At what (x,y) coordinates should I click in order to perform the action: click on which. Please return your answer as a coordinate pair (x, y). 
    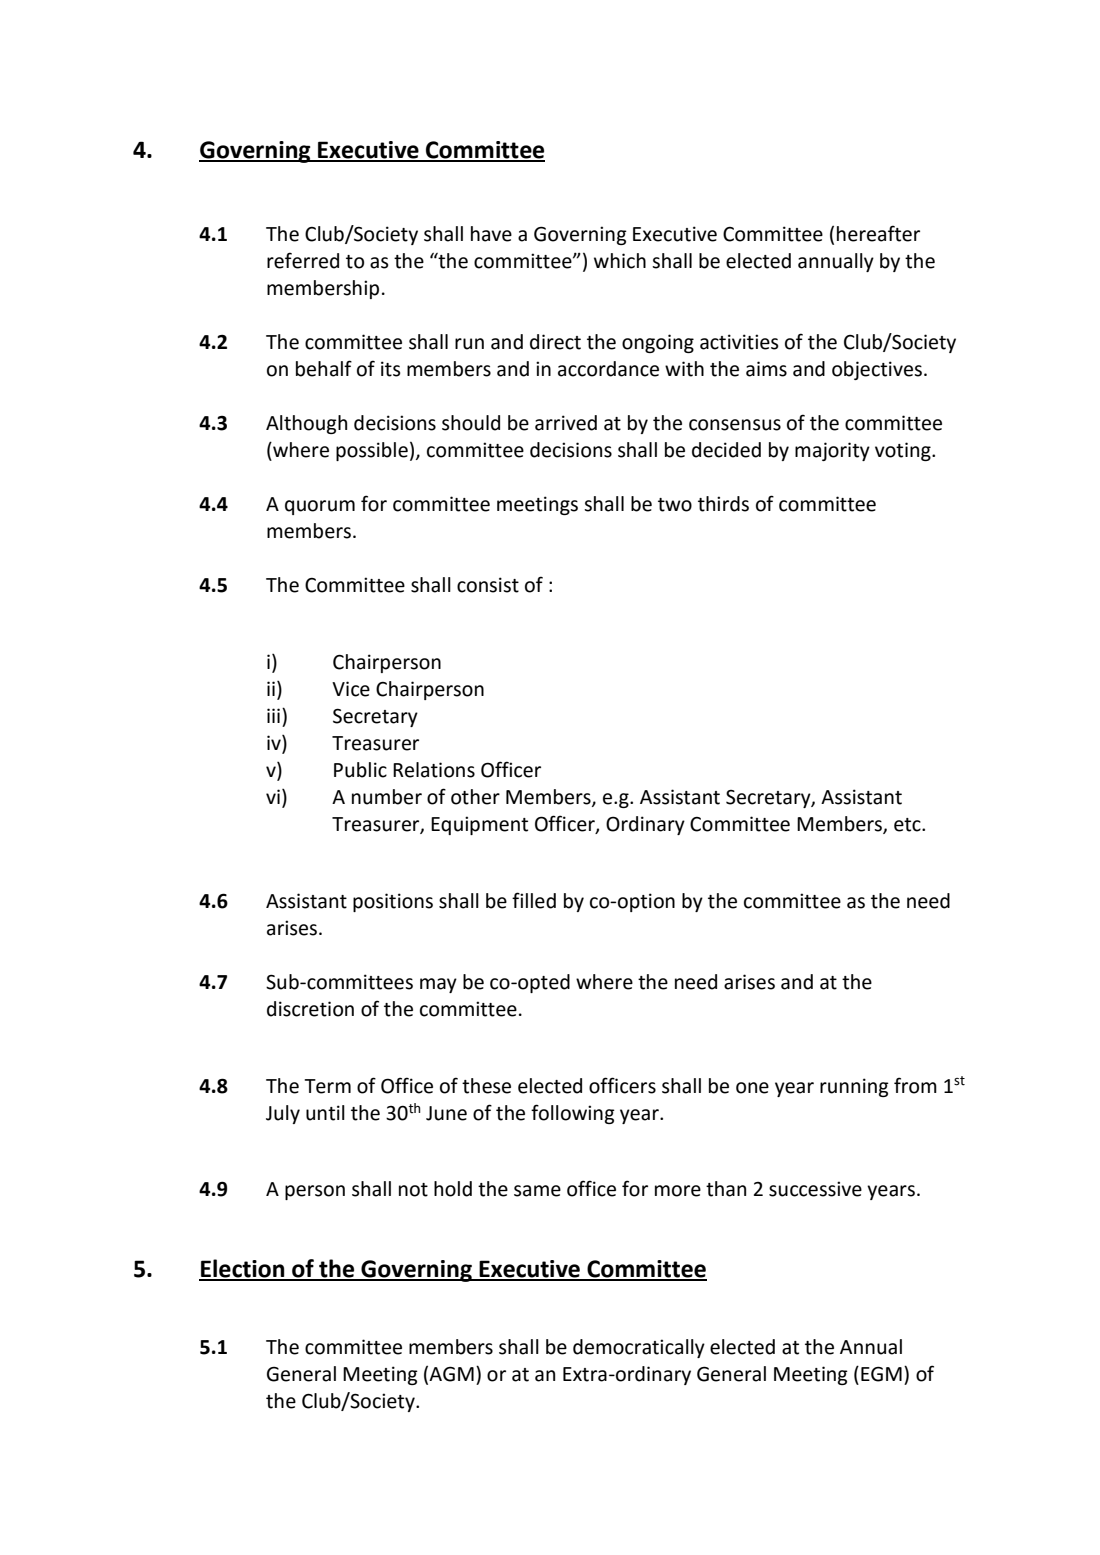
    Looking at the image, I should click on (620, 261).
